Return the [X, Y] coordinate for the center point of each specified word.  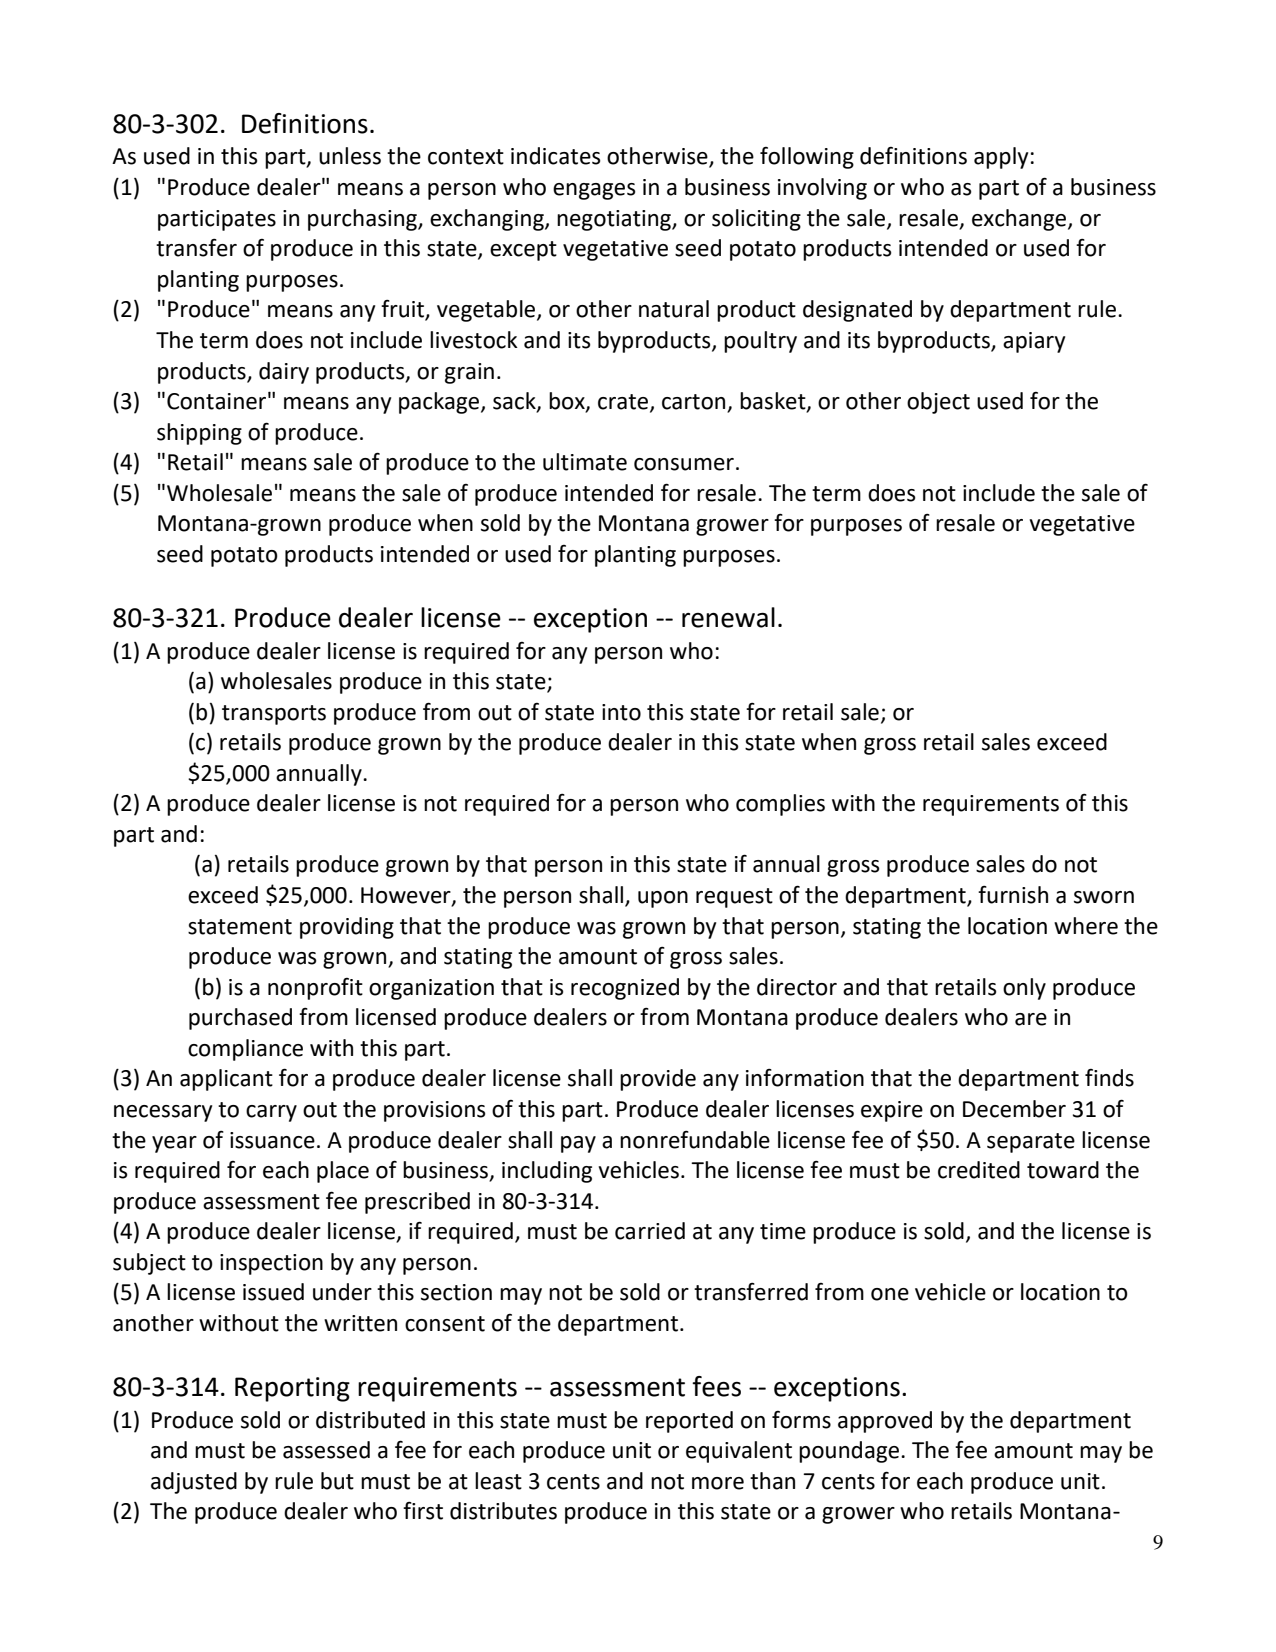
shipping [199, 434]
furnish [1013, 895]
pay [578, 1144]
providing [347, 928]
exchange [1020, 220]
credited [979, 1170]
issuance [272, 1140]
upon [663, 899]
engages [594, 191]
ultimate [585, 462]
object [938, 403]
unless [350, 156]
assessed [326, 1450]
